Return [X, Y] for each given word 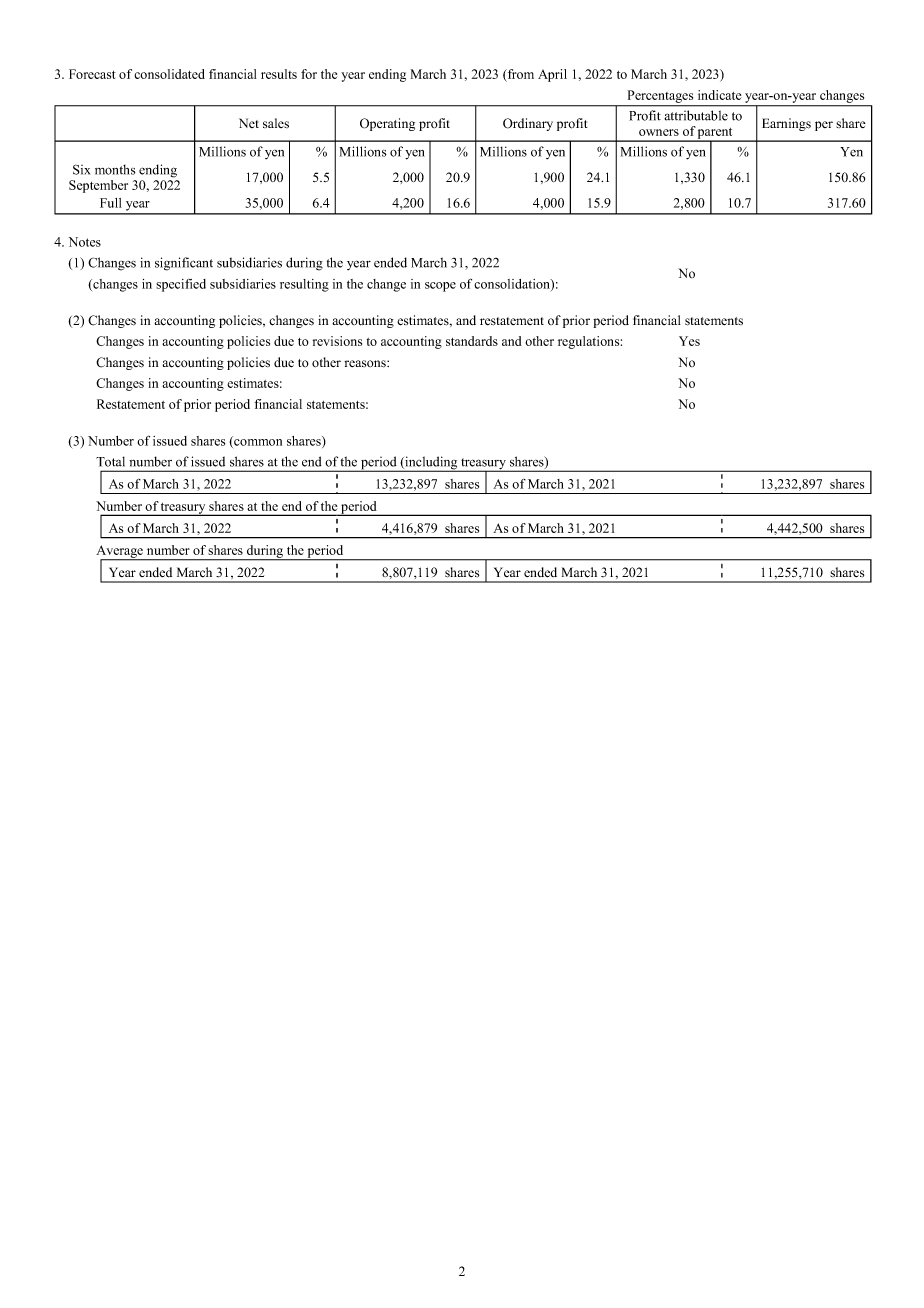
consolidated [169, 74]
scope [440, 287]
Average [121, 552]
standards [472, 341]
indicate [719, 95]
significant [184, 264]
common [257, 443]
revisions [337, 341]
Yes [689, 341]
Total [110, 461]
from [520, 75]
